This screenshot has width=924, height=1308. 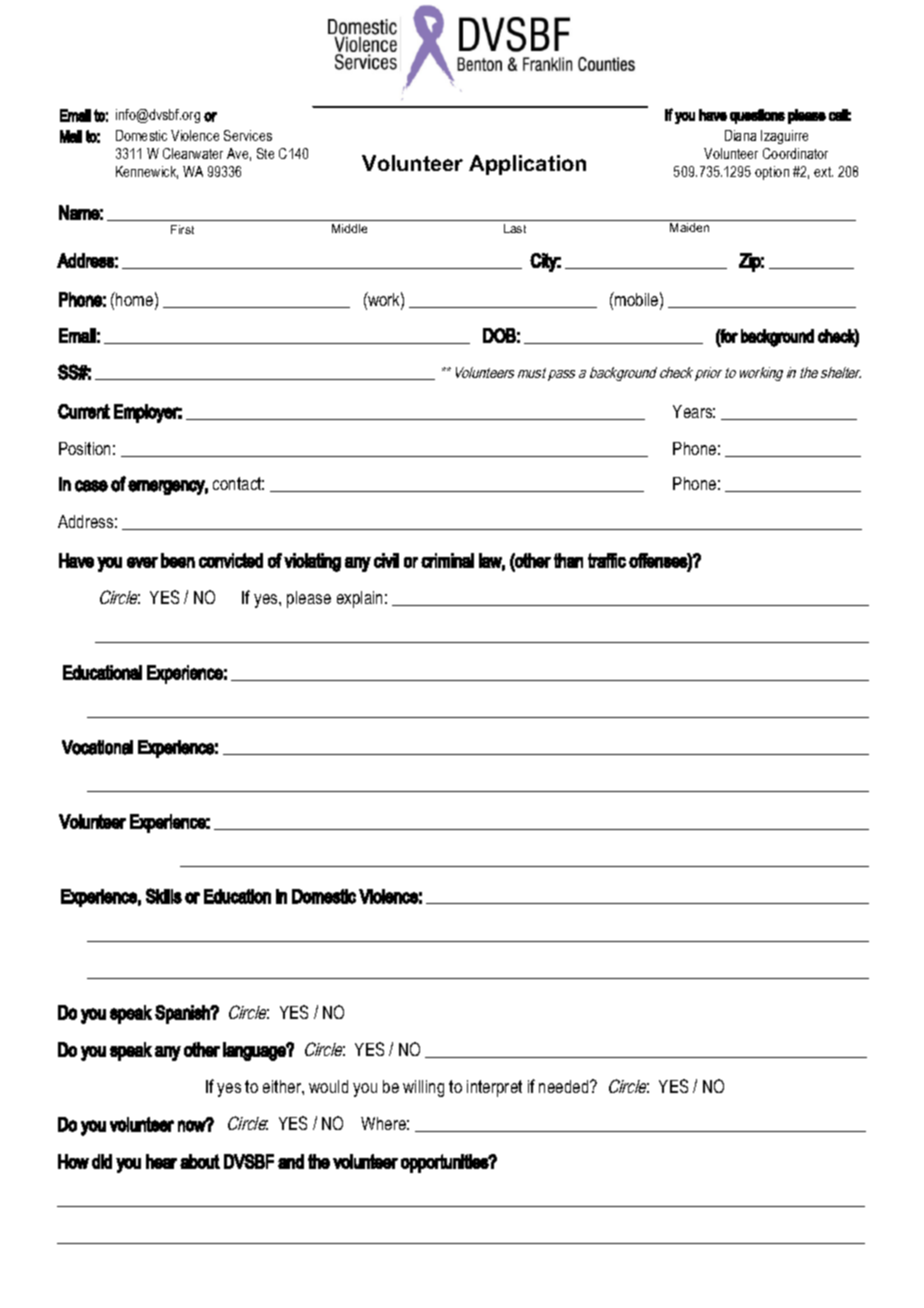 I want to click on traffic, so click(x=607, y=560).
